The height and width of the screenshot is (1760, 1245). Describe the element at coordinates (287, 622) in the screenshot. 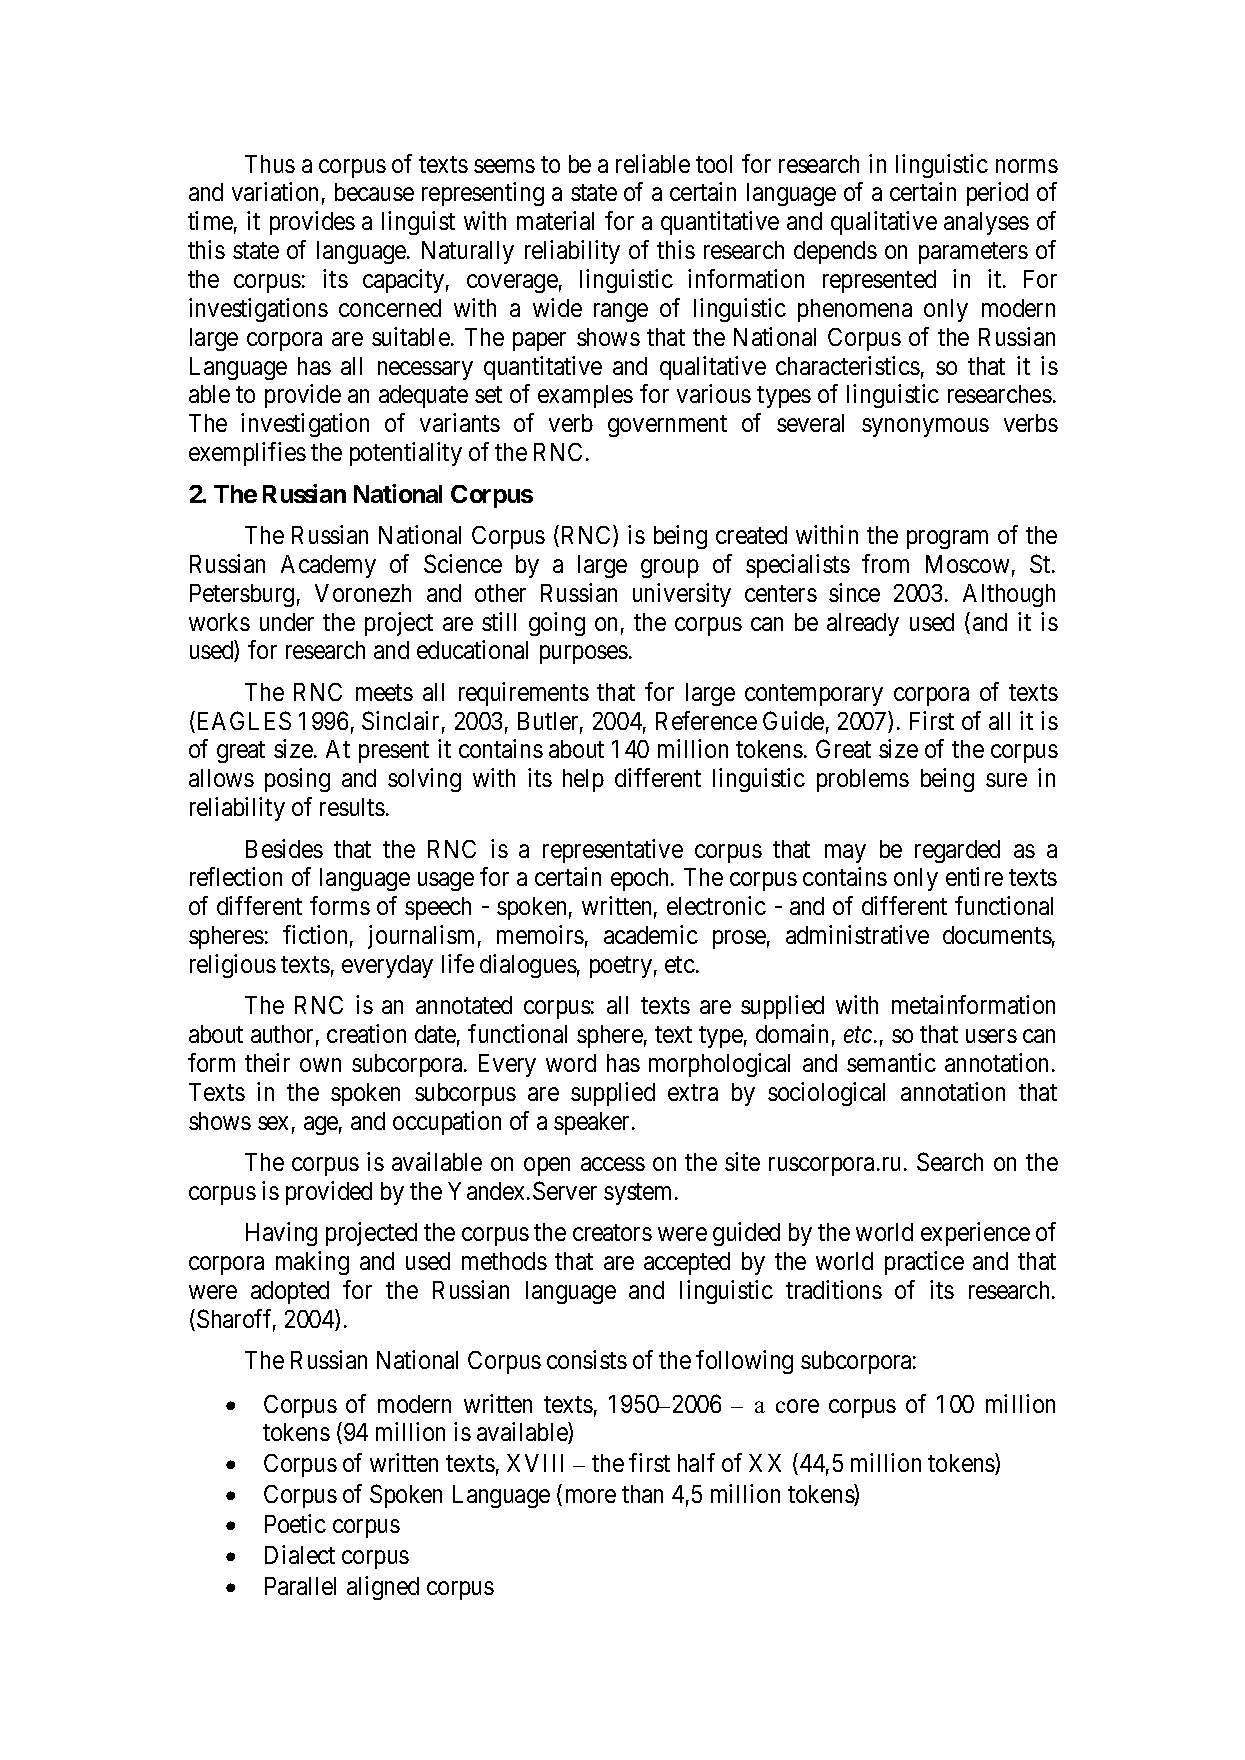

I see `under` at that location.
